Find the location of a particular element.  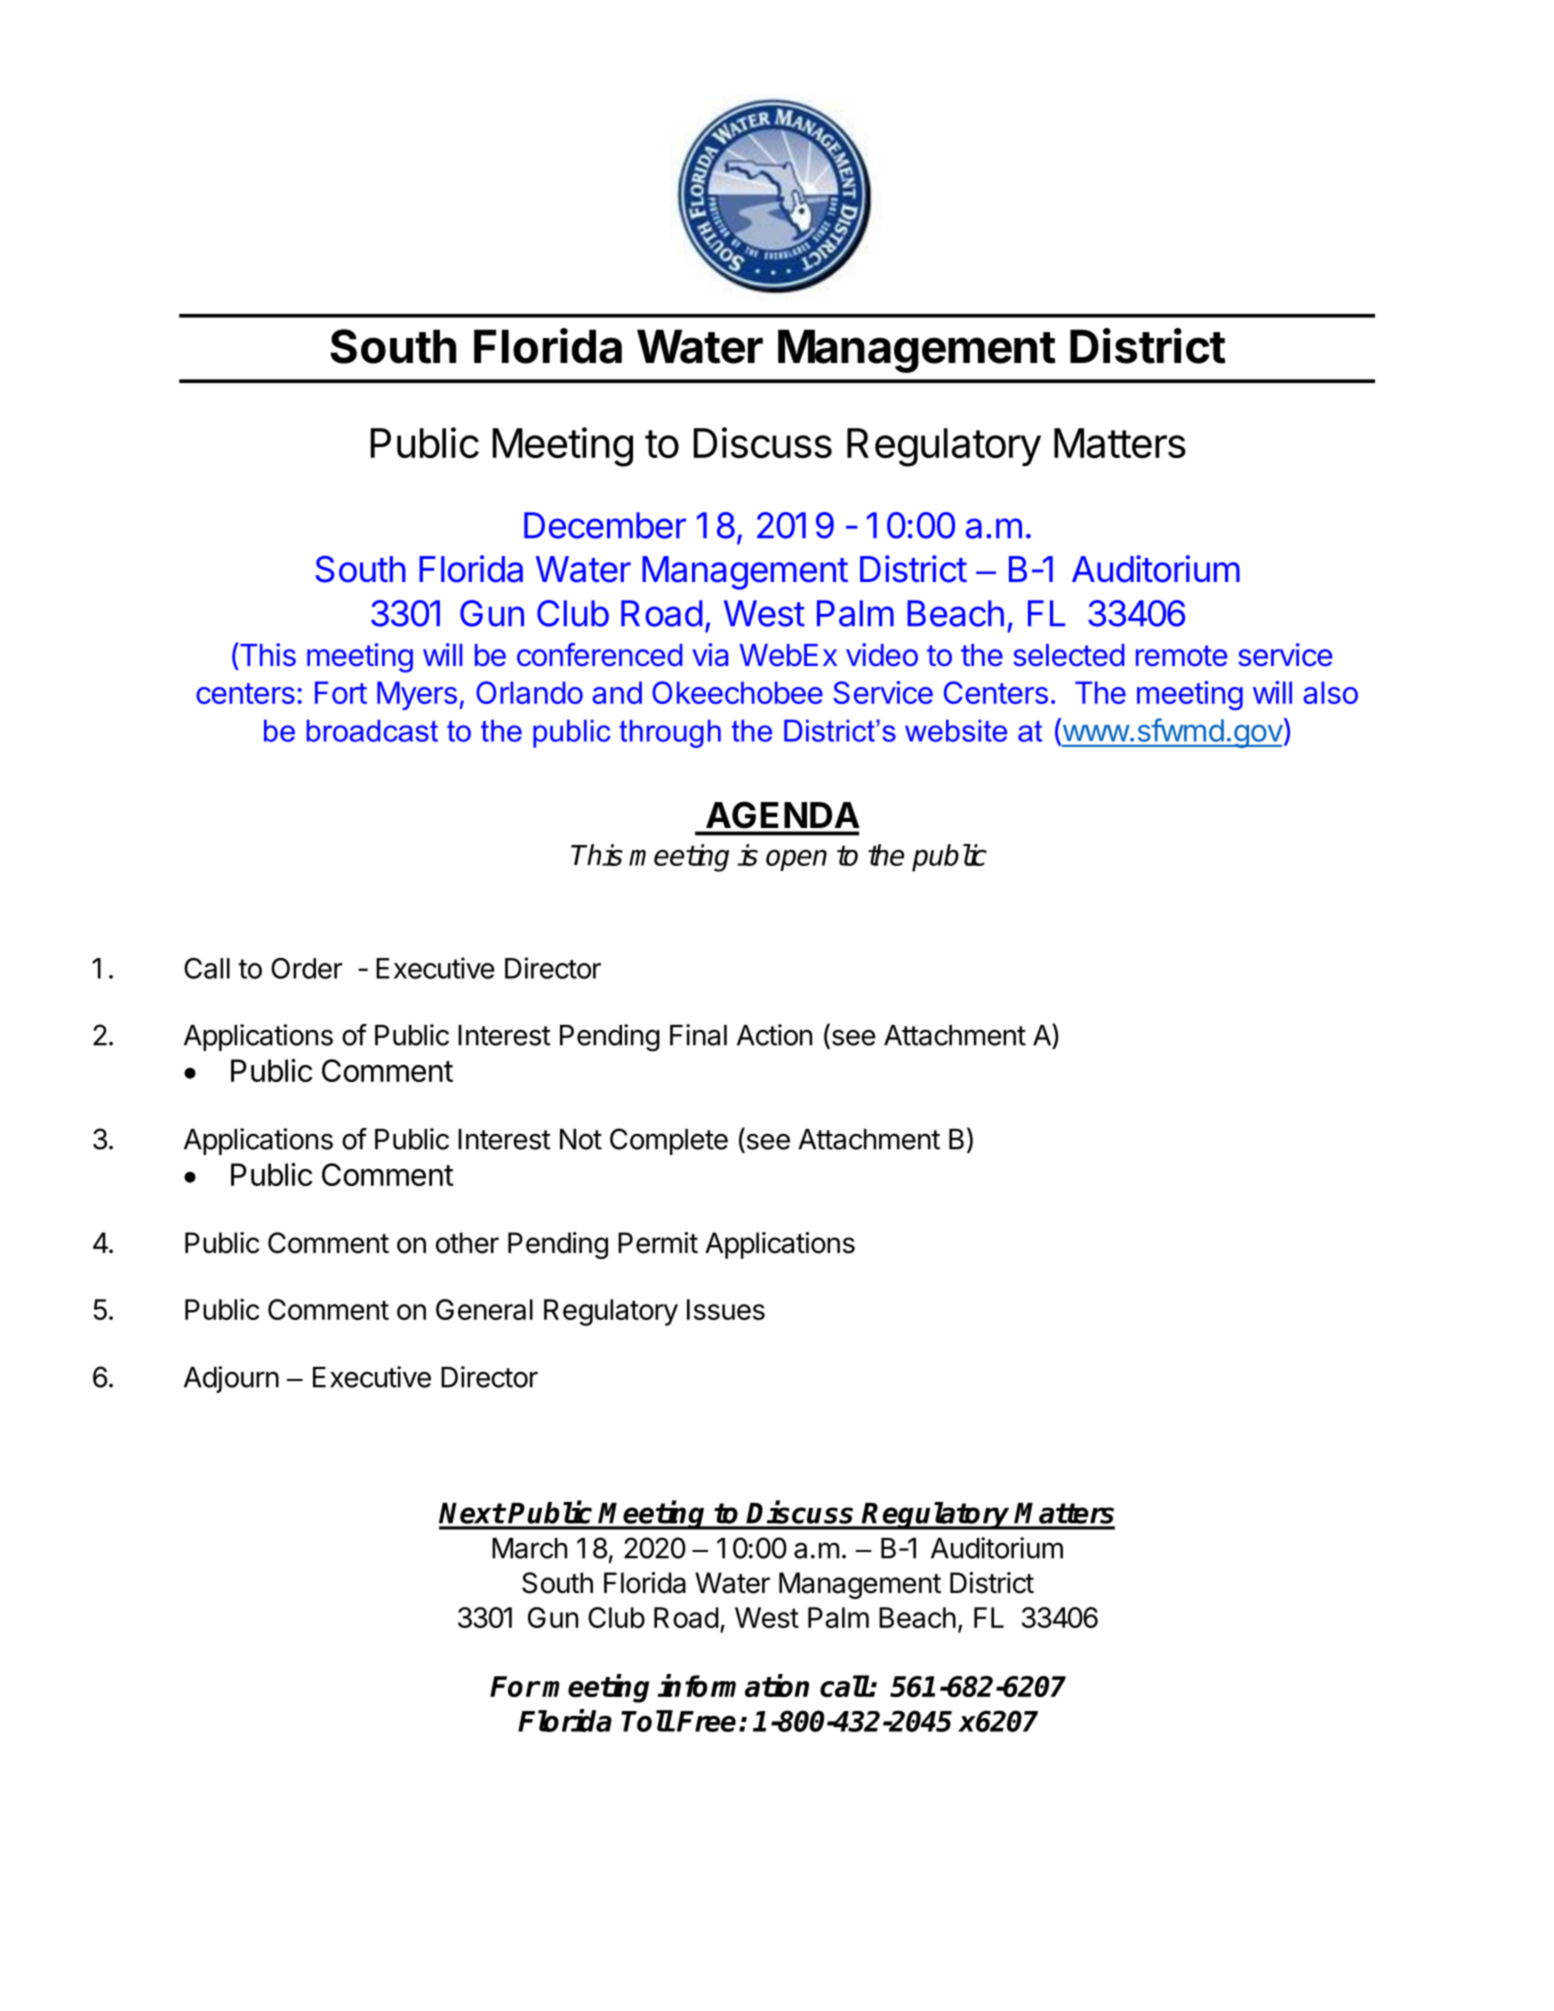

December is located at coordinates (605, 525).
